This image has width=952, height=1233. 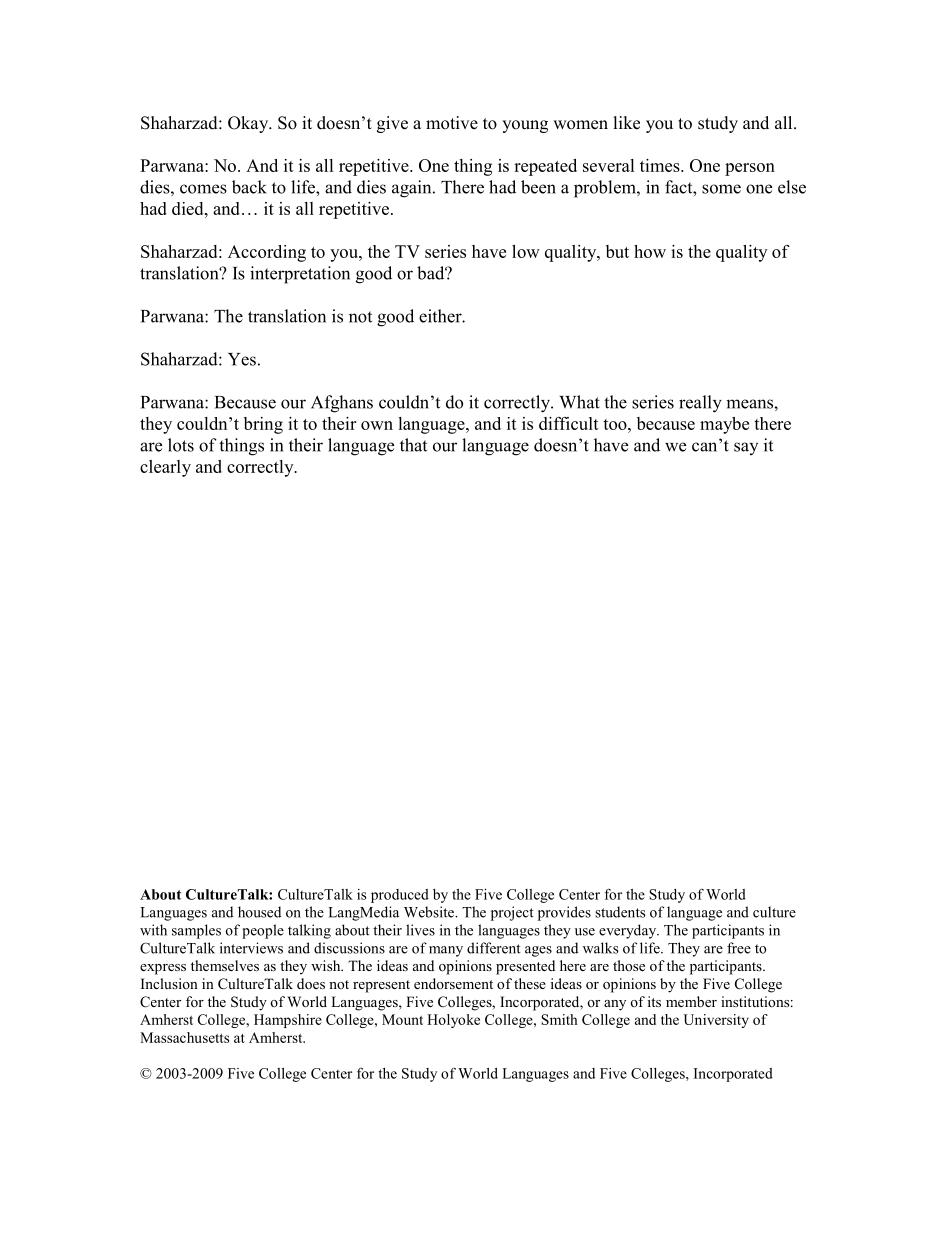 I want to click on University, so click(x=716, y=1021).
